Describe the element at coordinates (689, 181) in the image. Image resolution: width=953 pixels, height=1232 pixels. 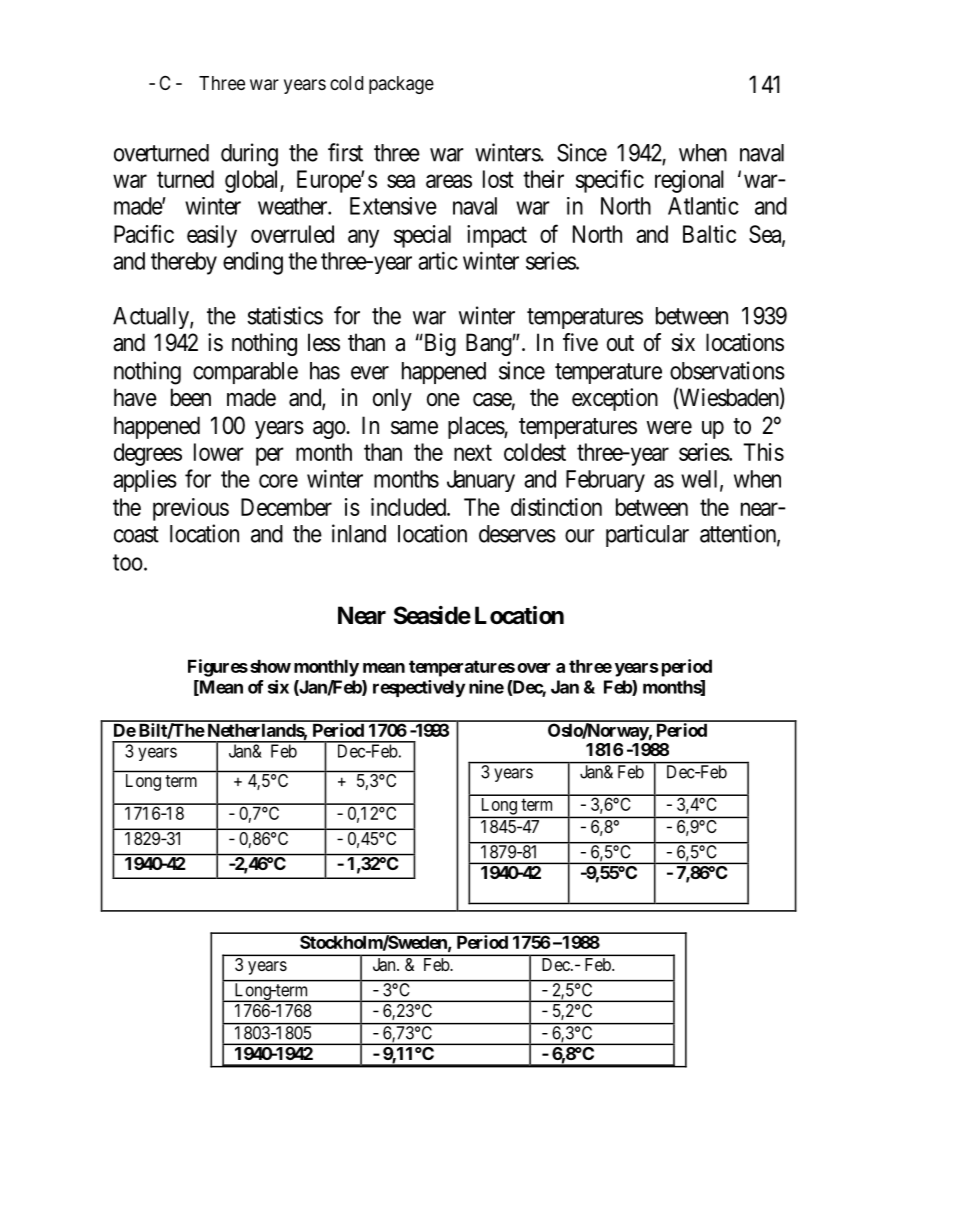
I see `regional` at that location.
